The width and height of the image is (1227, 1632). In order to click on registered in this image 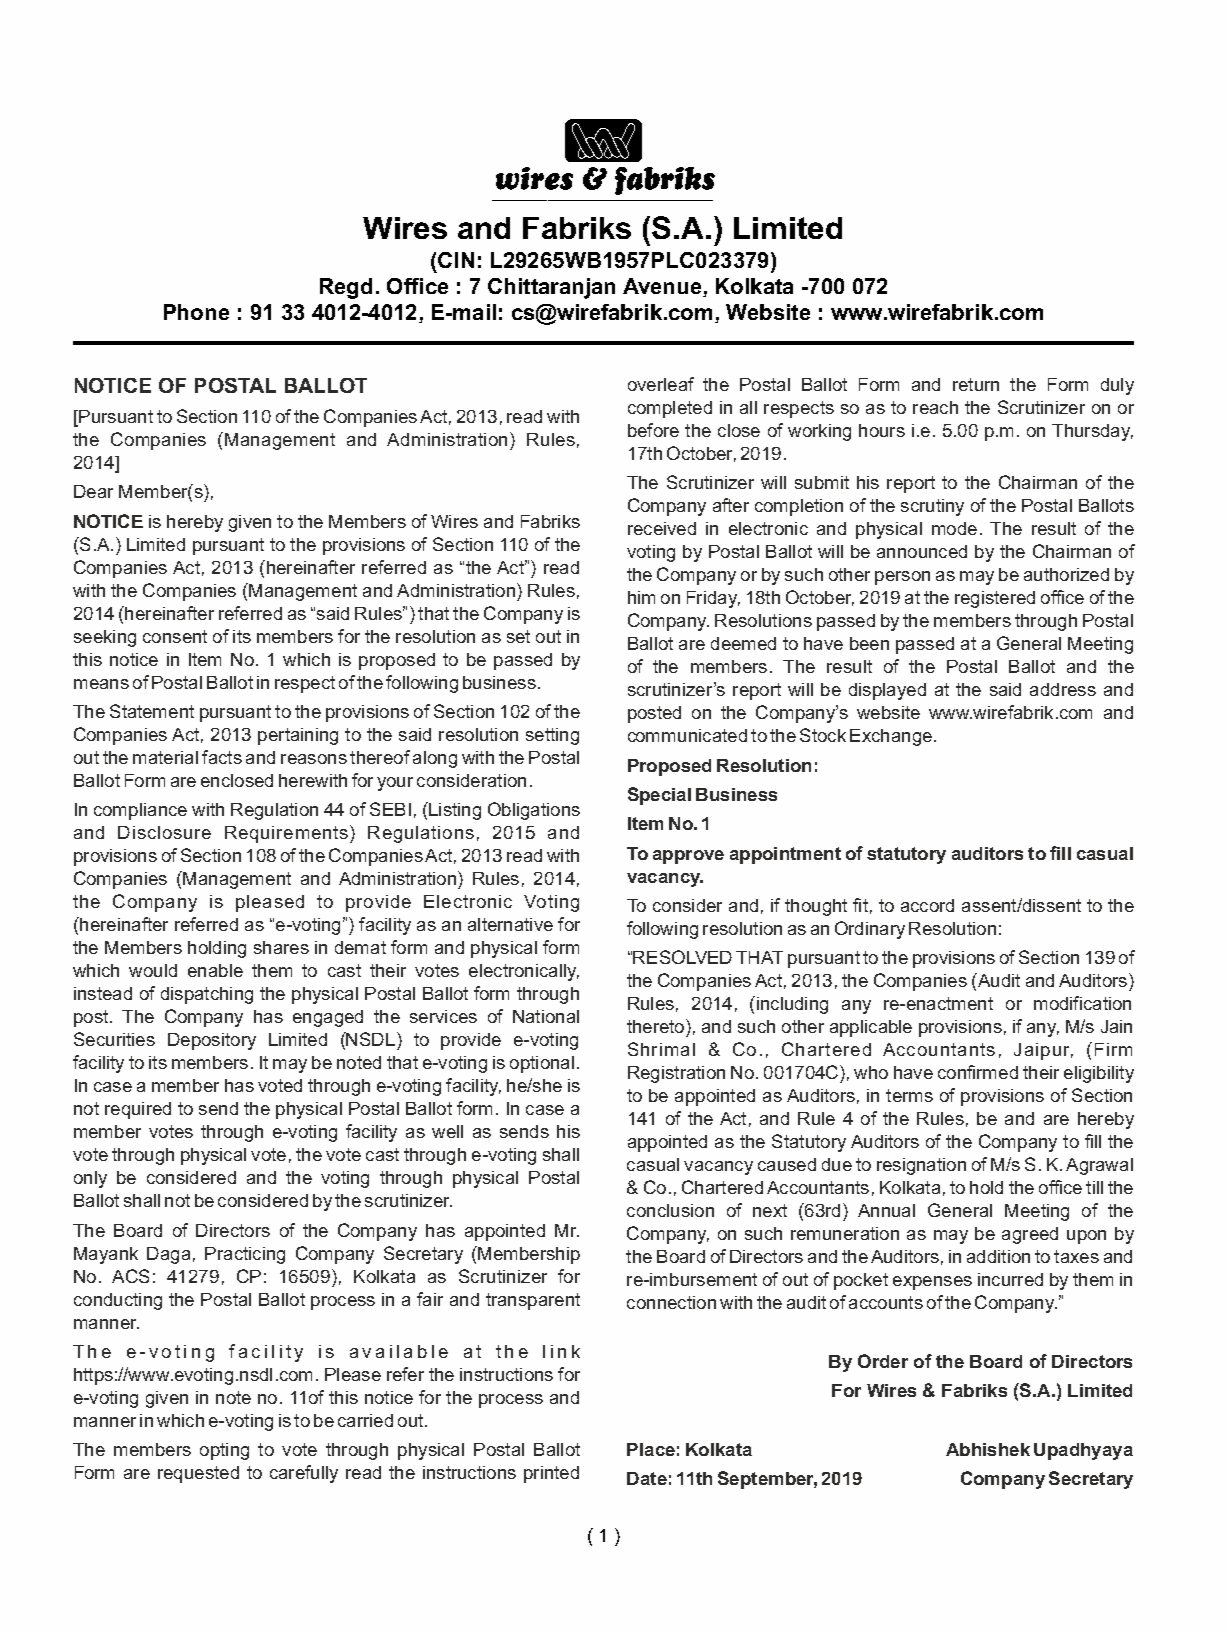, I will do `click(995, 599)`.
